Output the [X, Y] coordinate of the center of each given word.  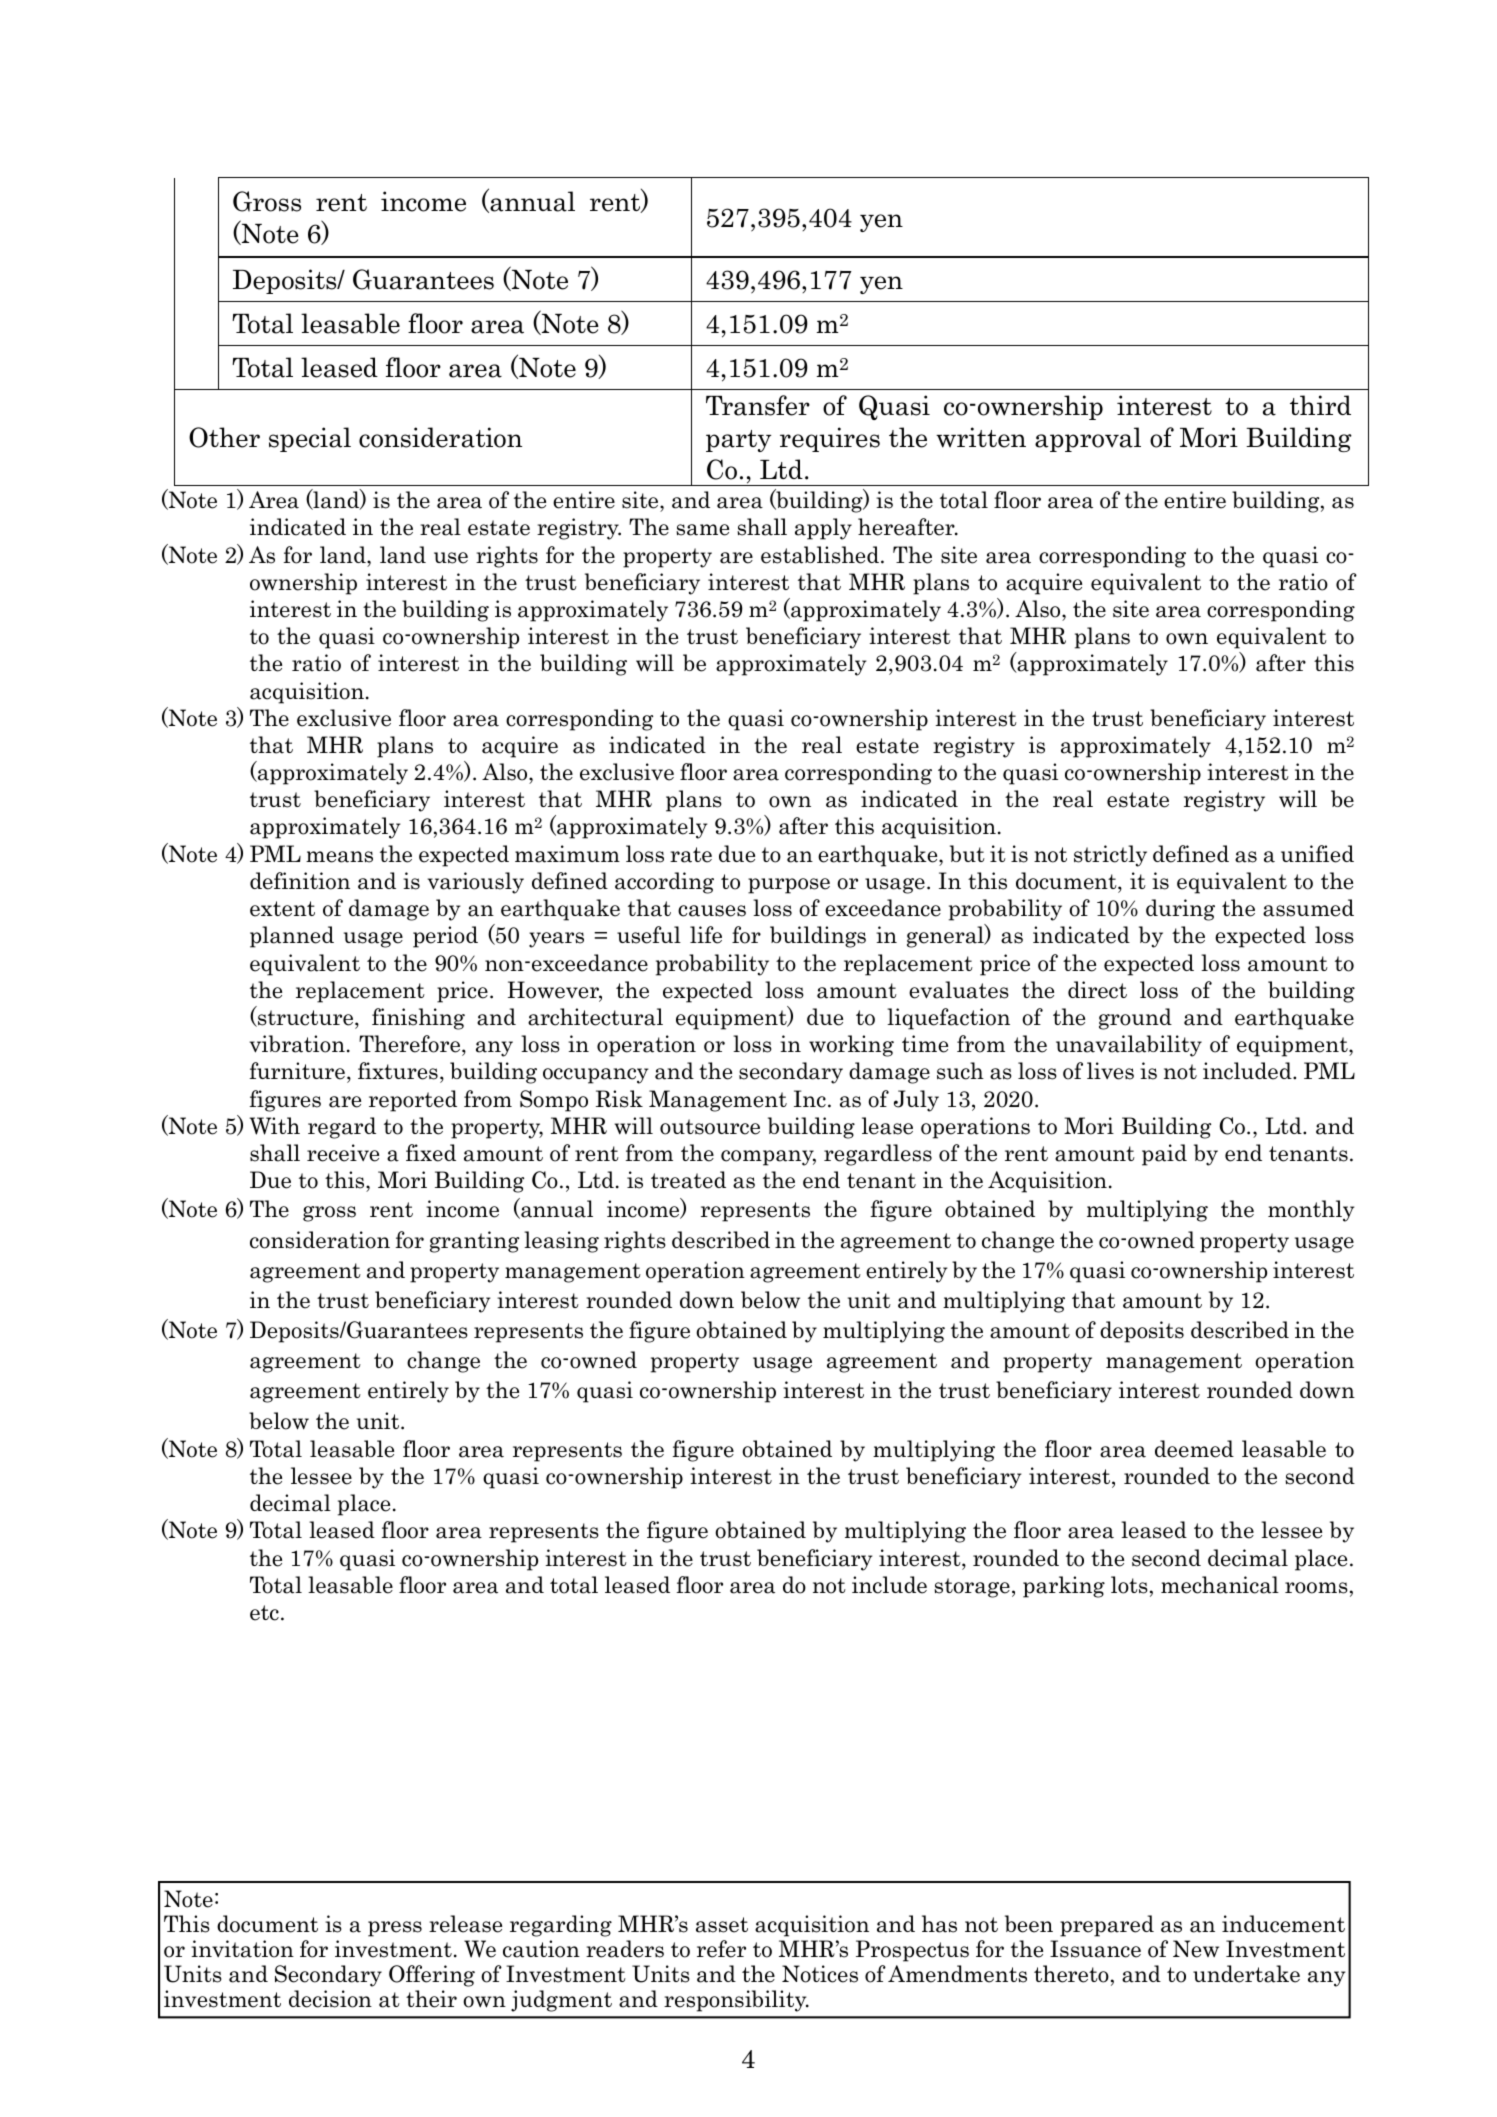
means [339, 857]
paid [1164, 1155]
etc [264, 1613]
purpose [789, 886]
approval [1088, 439]
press [395, 1929]
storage [972, 1588]
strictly [1110, 856]
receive [343, 1153]
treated [688, 1180]
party [738, 441]
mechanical [1220, 1585]
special [310, 439]
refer [721, 1949]
